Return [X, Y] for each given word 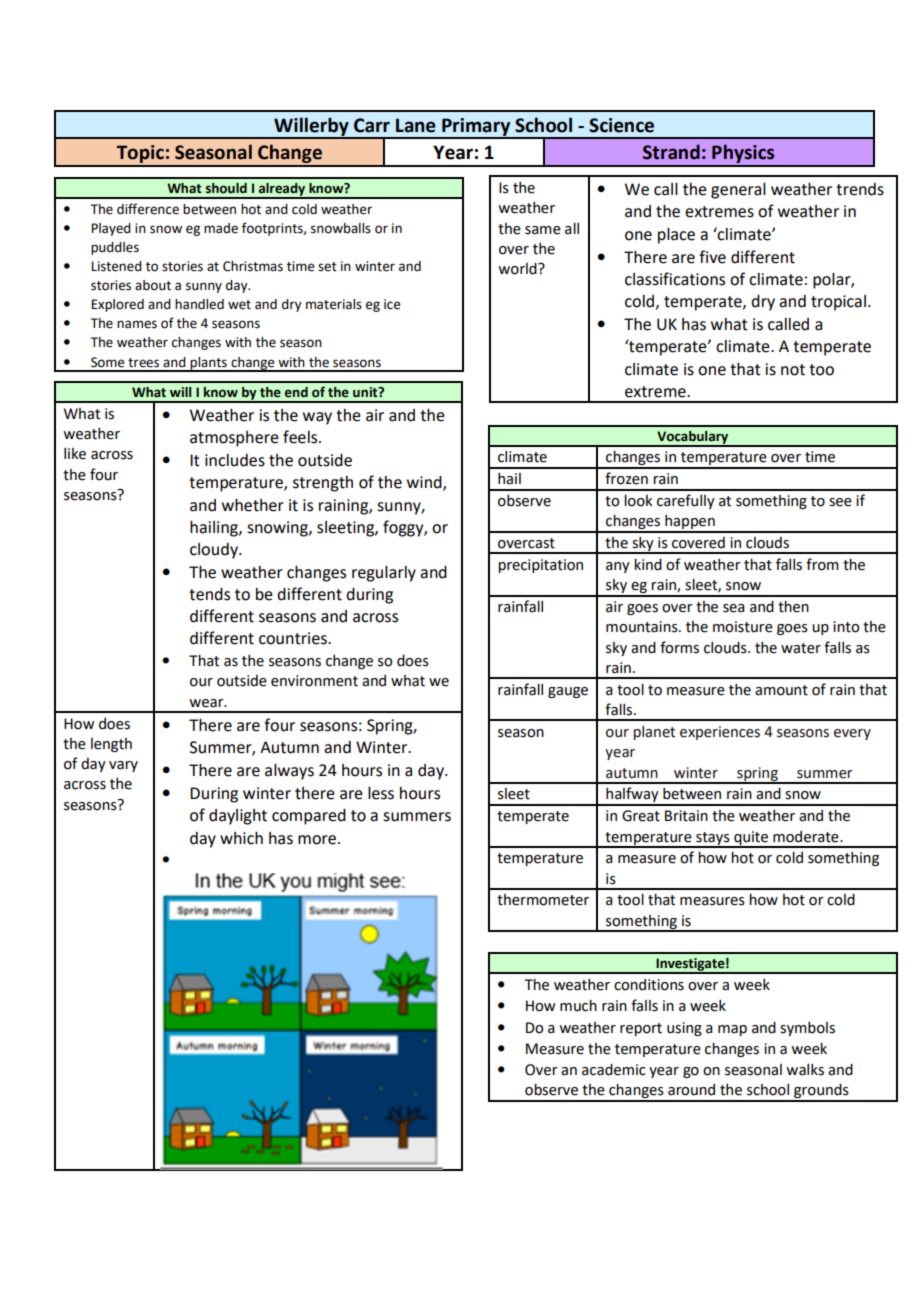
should [226, 188]
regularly [384, 574]
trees [143, 363]
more [318, 840]
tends [209, 594]
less [381, 793]
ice [392, 304]
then [793, 606]
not [793, 370]
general [738, 191]
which [241, 838]
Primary [476, 128]
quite [751, 839]
